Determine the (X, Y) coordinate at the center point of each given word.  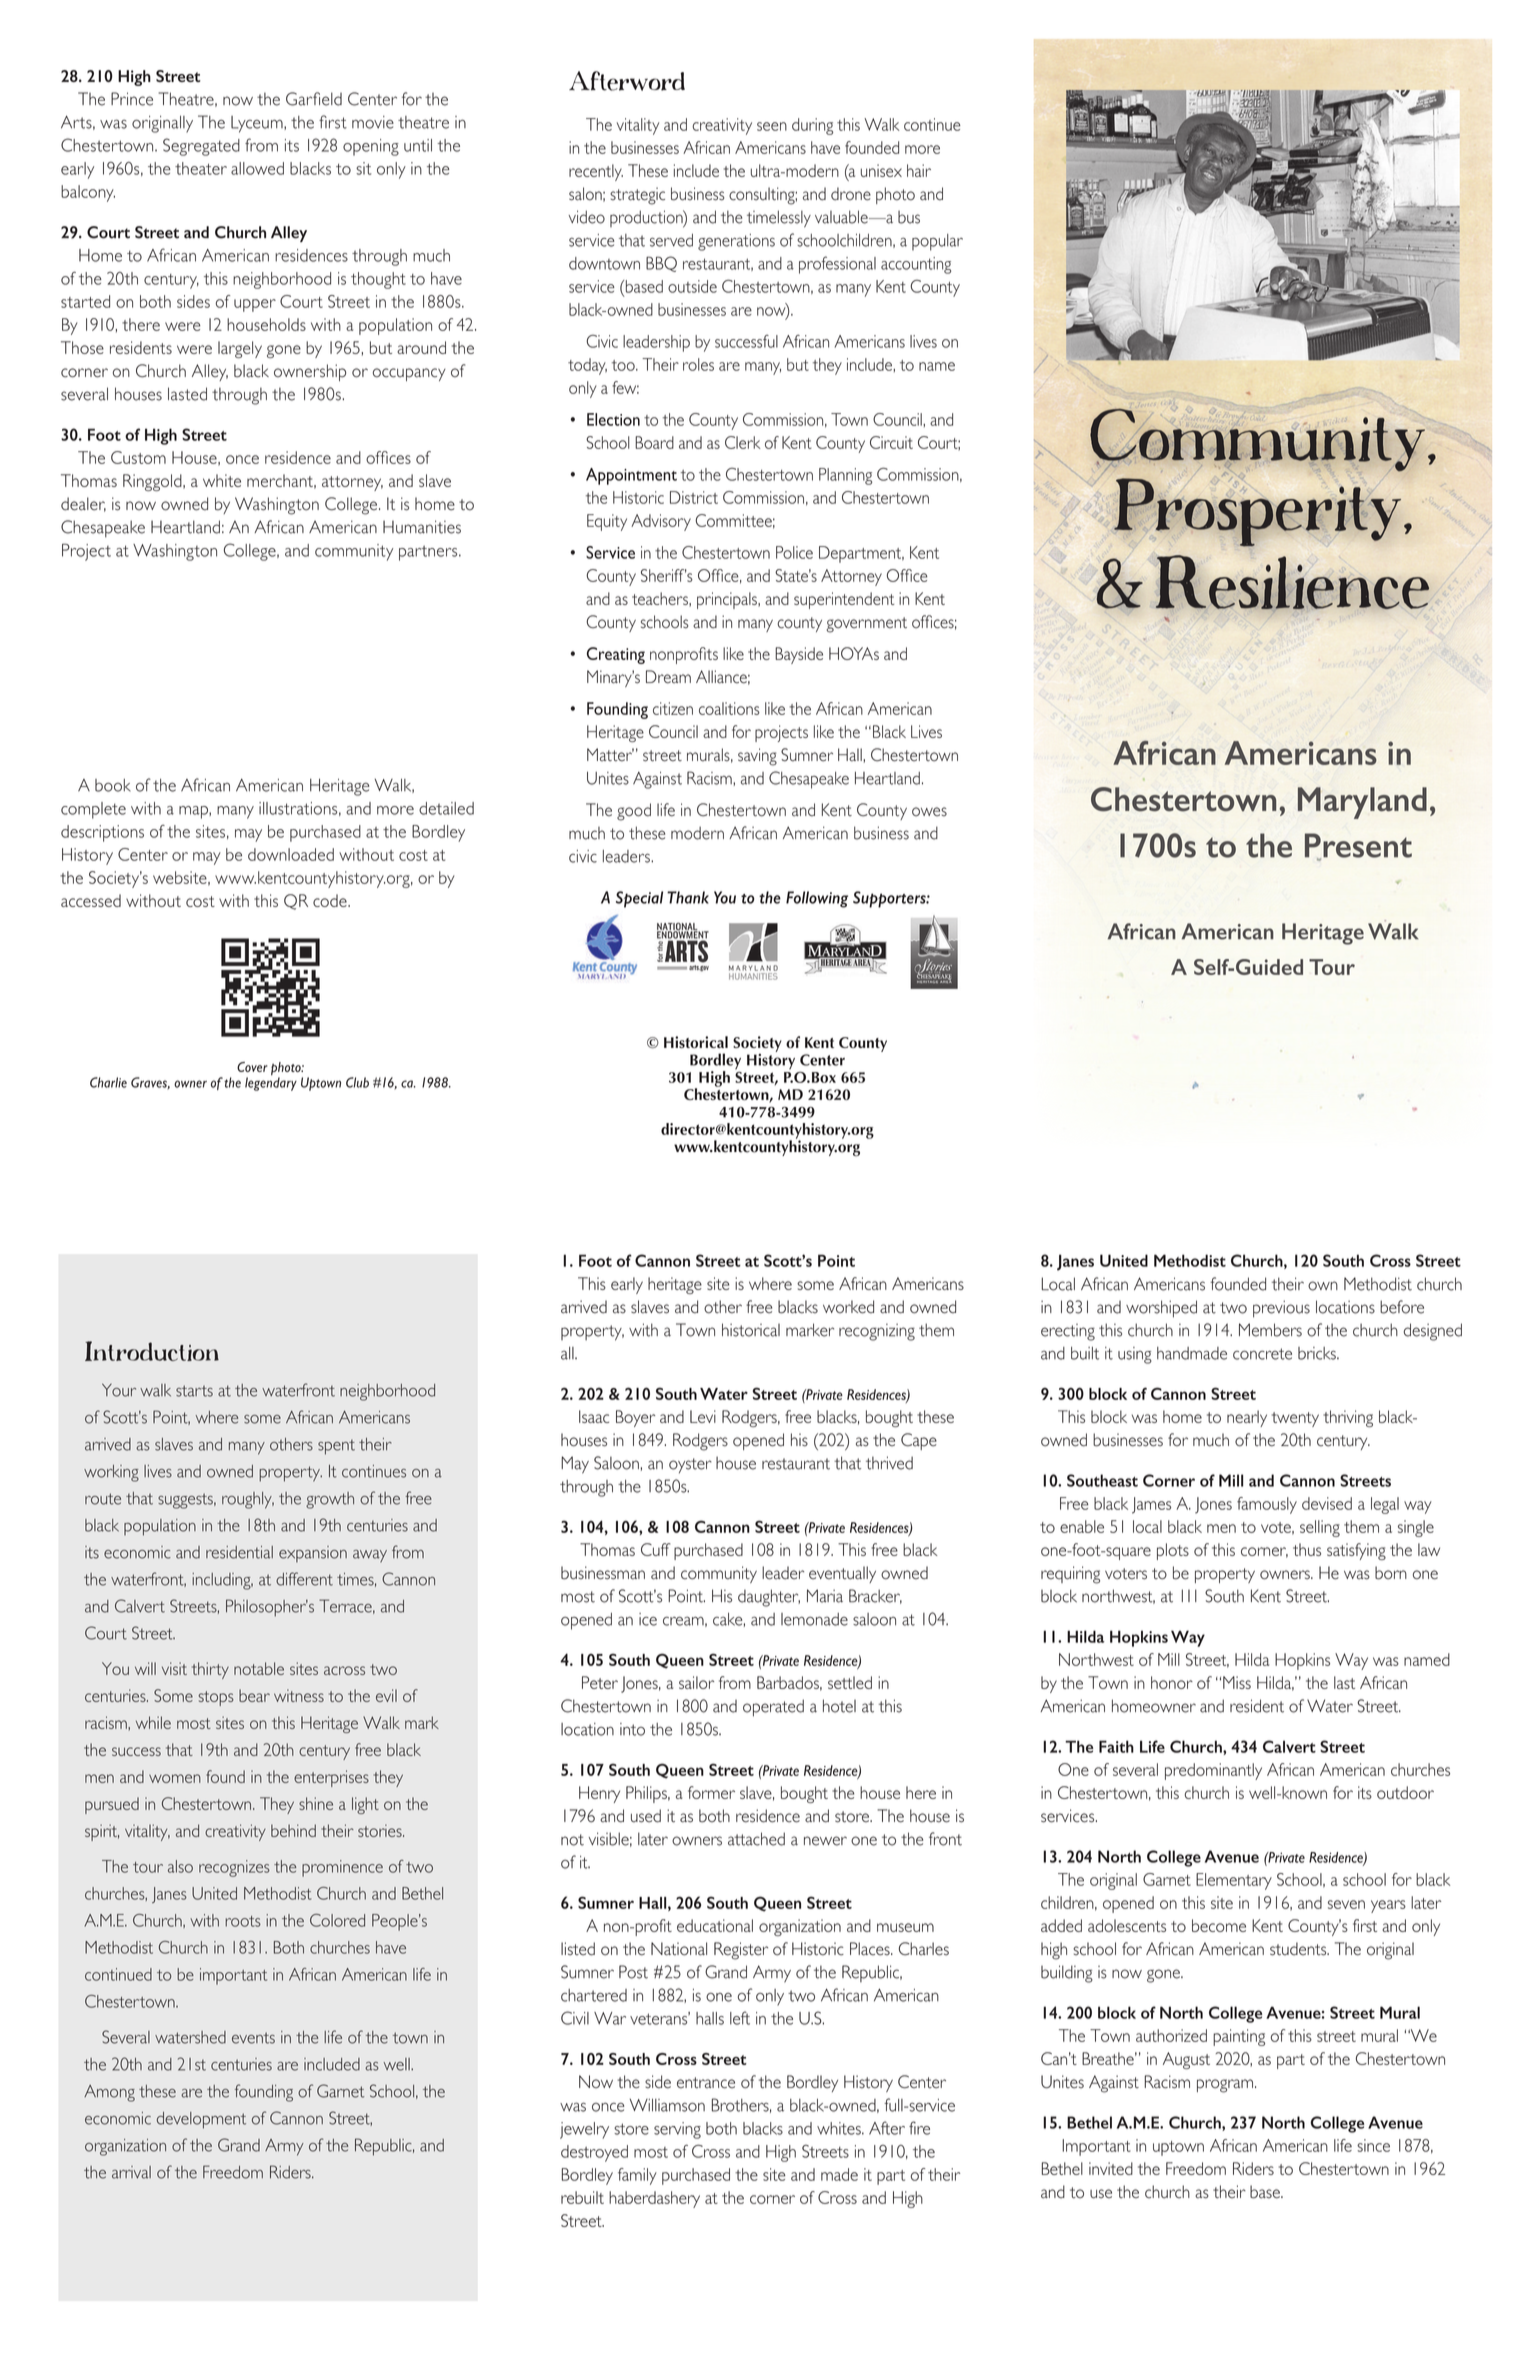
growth (330, 1500)
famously (1267, 1505)
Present (1358, 846)
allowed (257, 168)
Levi (703, 1416)
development (201, 2120)
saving (757, 757)
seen (772, 126)
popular (937, 242)
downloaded (291, 854)
